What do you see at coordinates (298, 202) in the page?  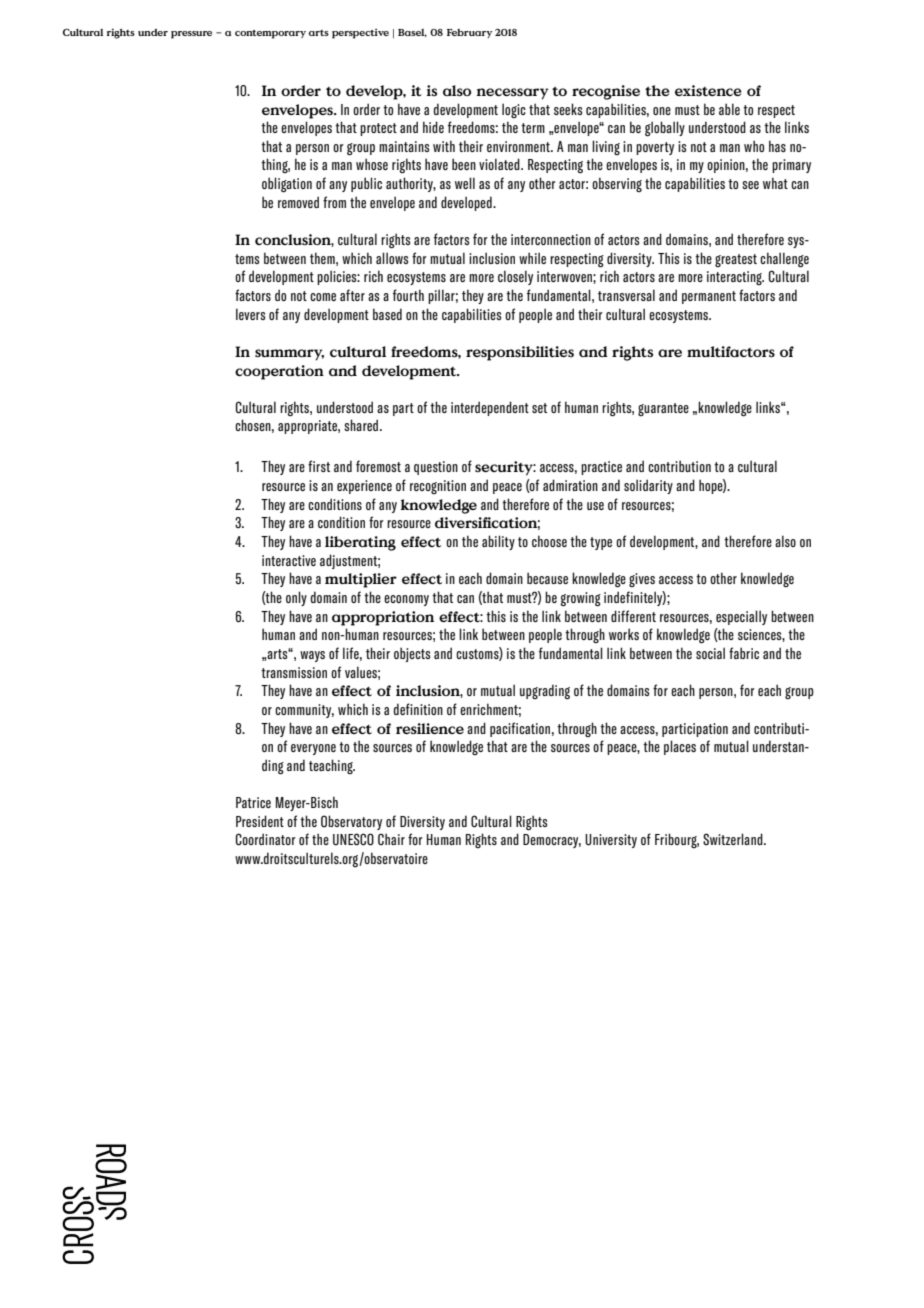 I see `removed` at bounding box center [298, 202].
